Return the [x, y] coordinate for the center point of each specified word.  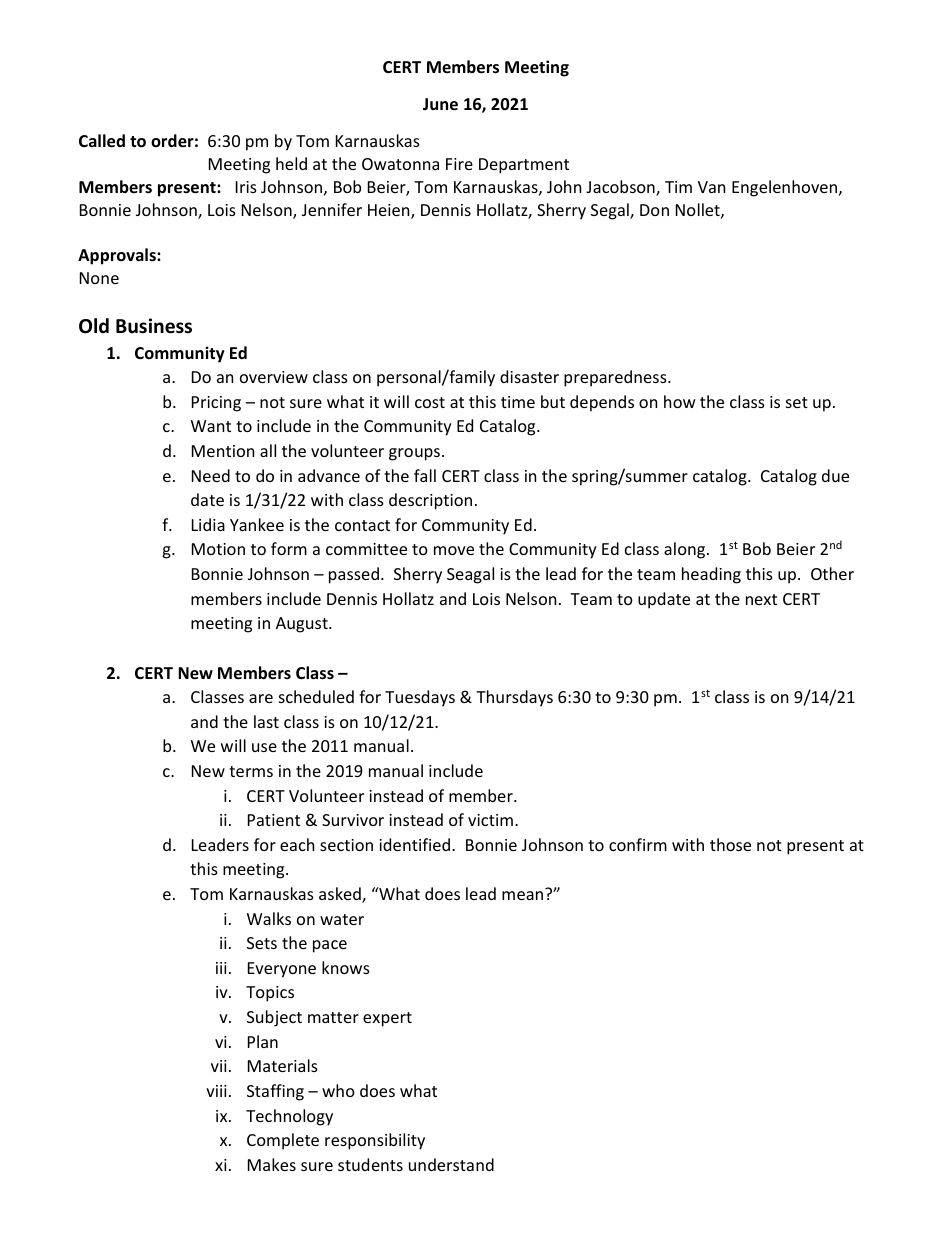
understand [451, 1164]
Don [654, 210]
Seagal [470, 575]
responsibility [375, 1141]
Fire [459, 164]
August [303, 625]
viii [216, 1091]
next [761, 599]
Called [102, 141]
